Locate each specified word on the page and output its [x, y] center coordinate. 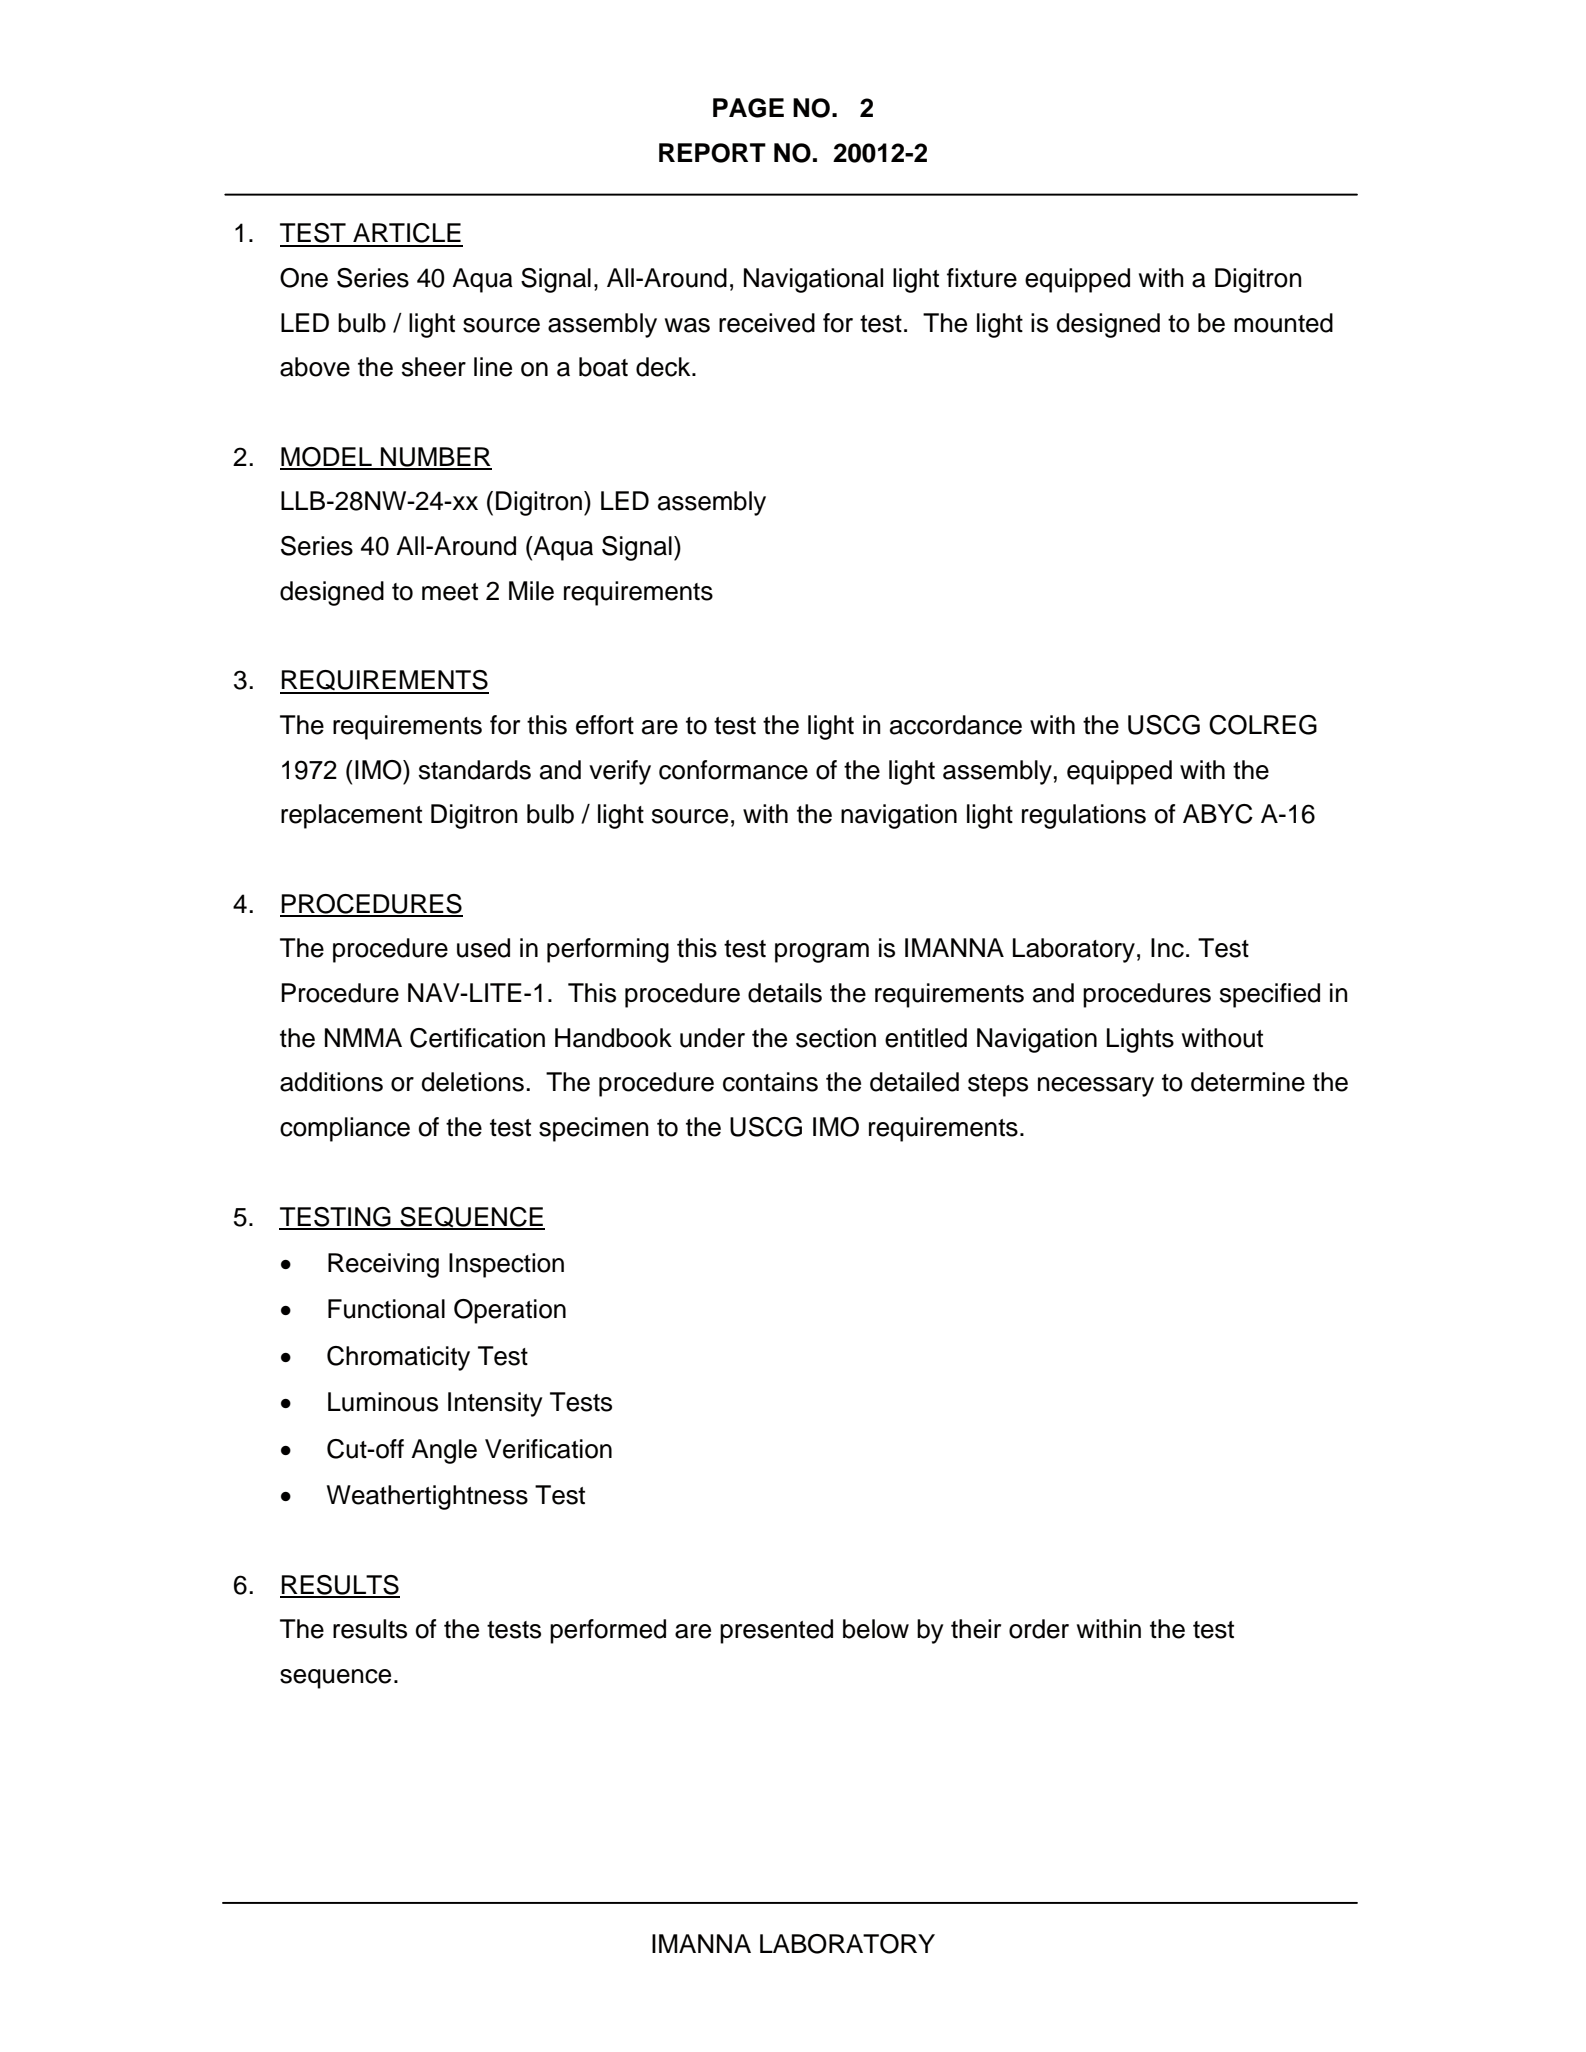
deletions [472, 1082]
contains [770, 1082]
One [304, 278]
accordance [956, 725]
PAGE [748, 108]
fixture [982, 278]
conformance [733, 770]
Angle [444, 1451]
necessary [1096, 1087]
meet [450, 592]
